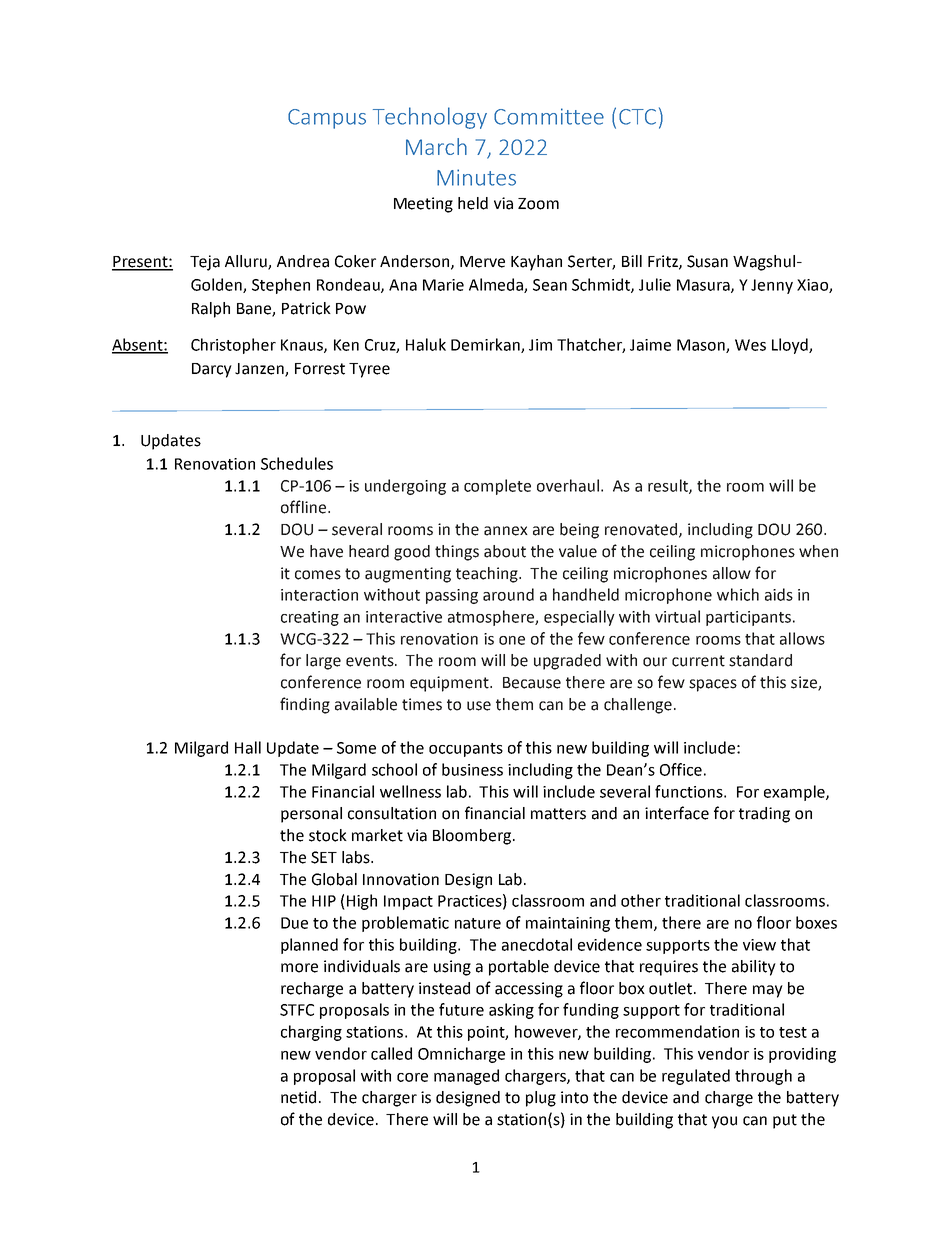 The image size is (952, 1233). What do you see at coordinates (311, 815) in the page?
I see `personal` at bounding box center [311, 815].
